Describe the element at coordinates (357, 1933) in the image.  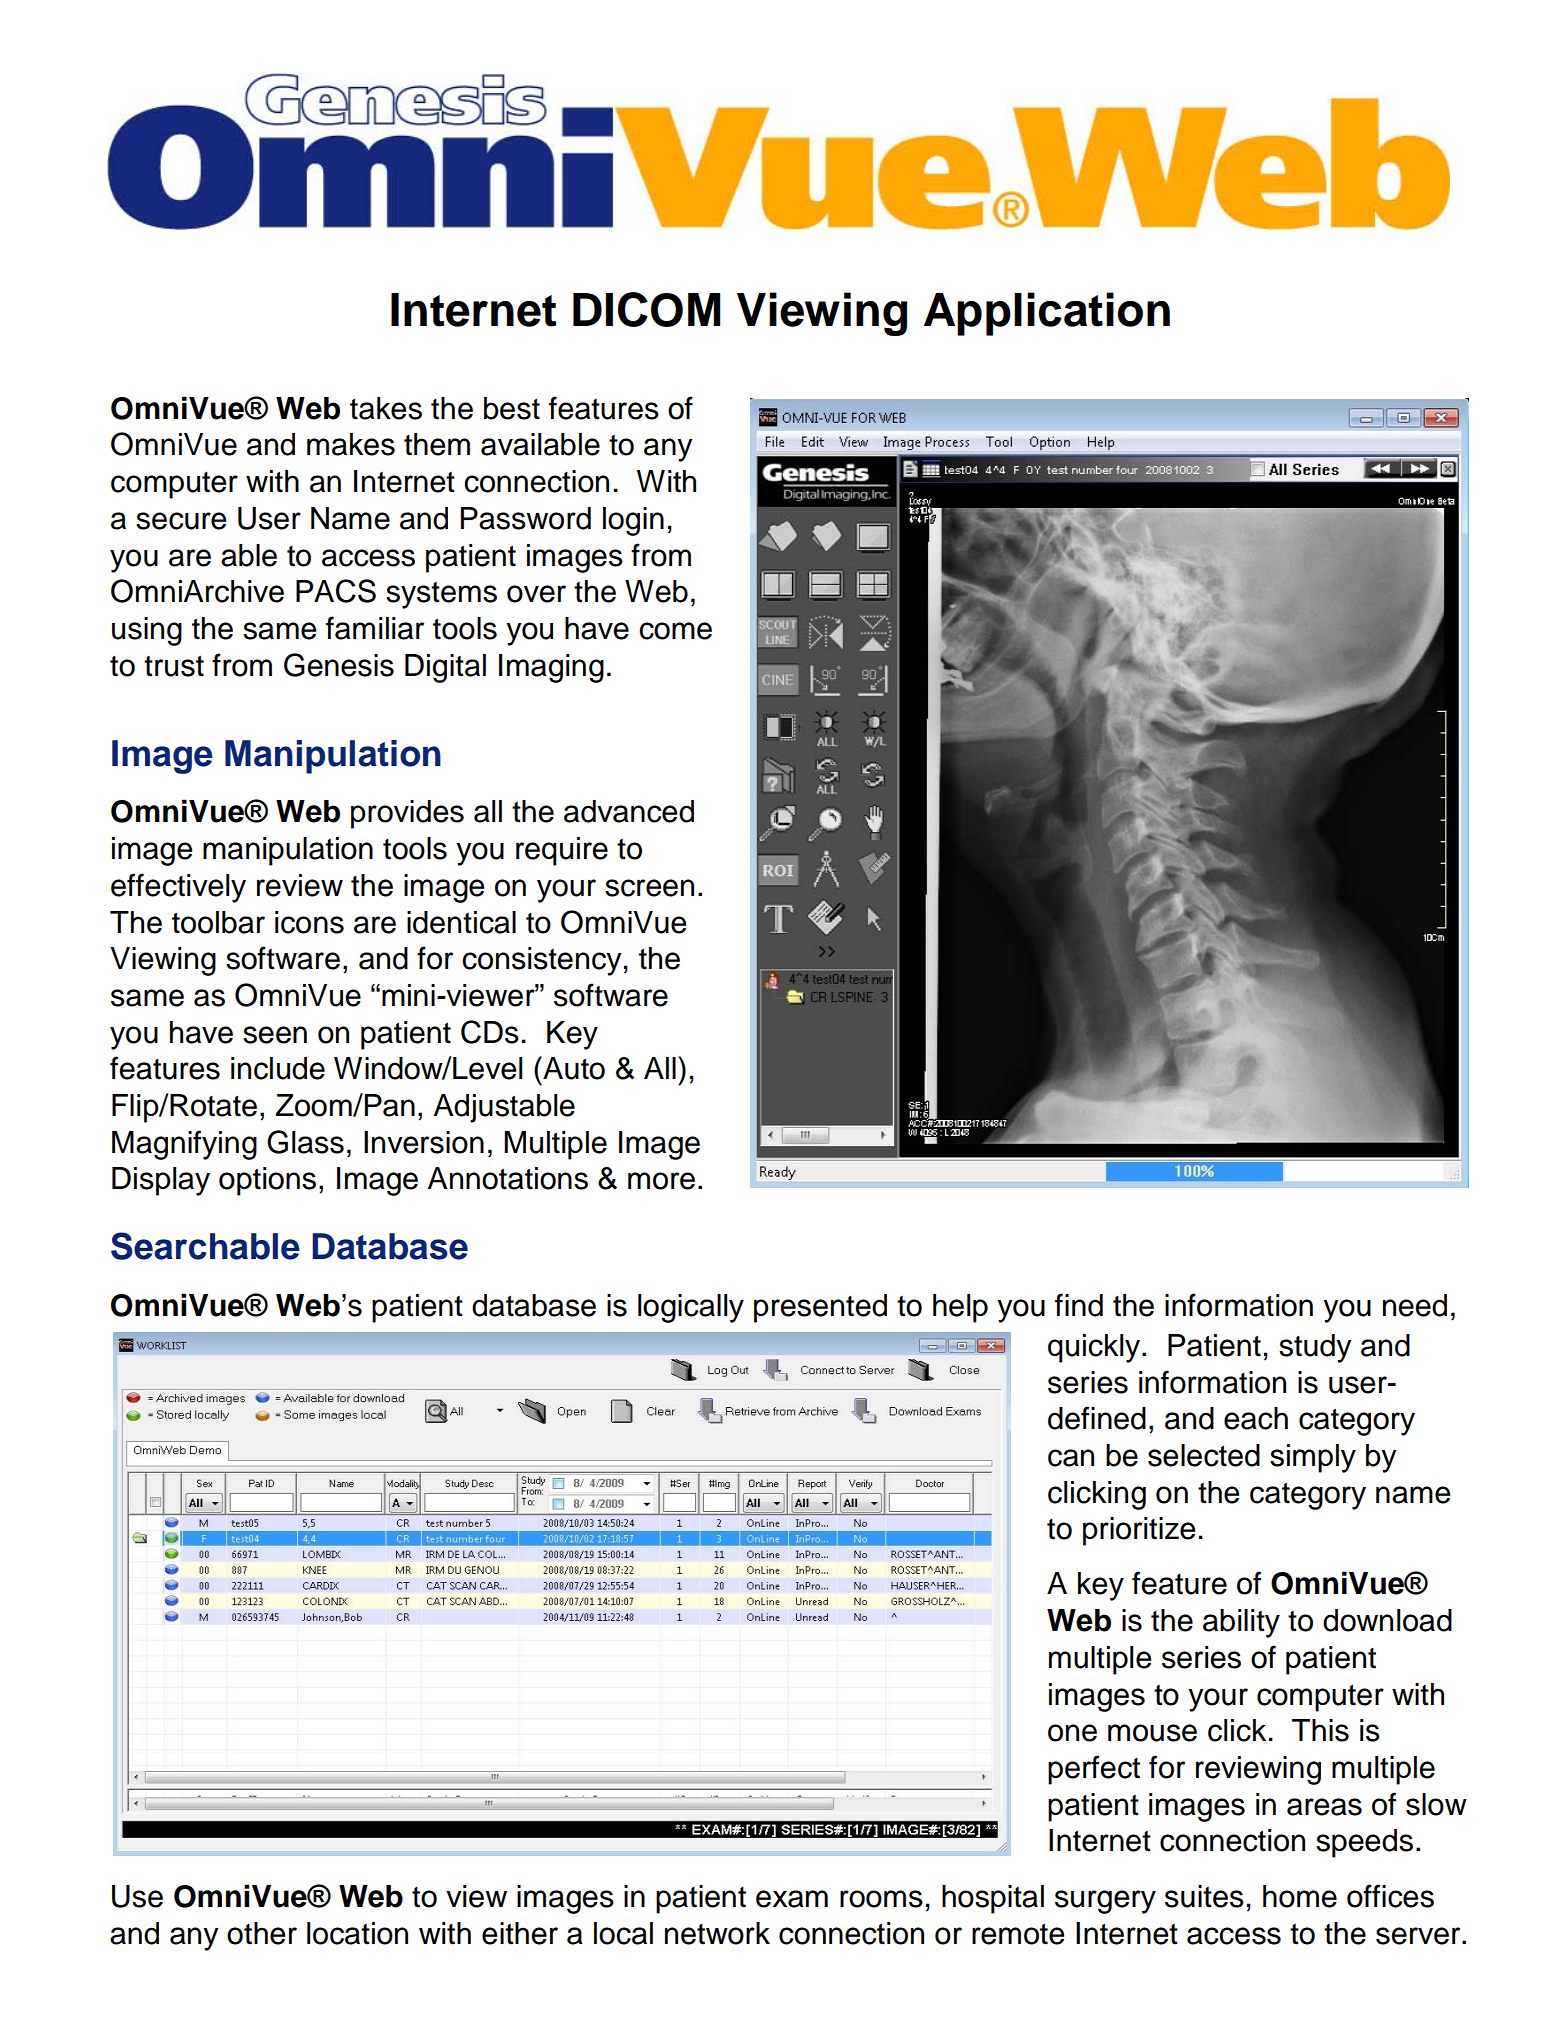
I see `location` at that location.
